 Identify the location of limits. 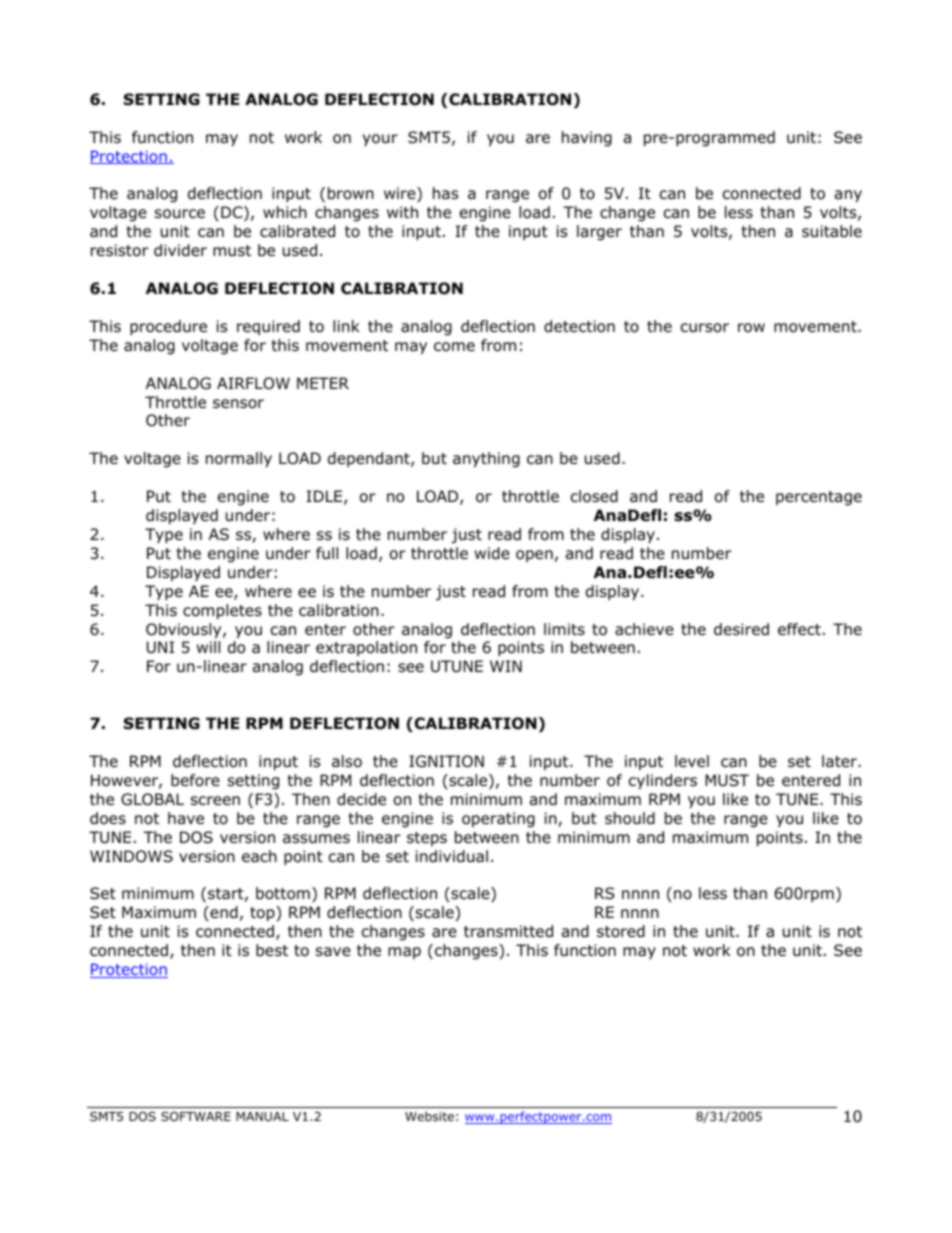
(564, 629).
